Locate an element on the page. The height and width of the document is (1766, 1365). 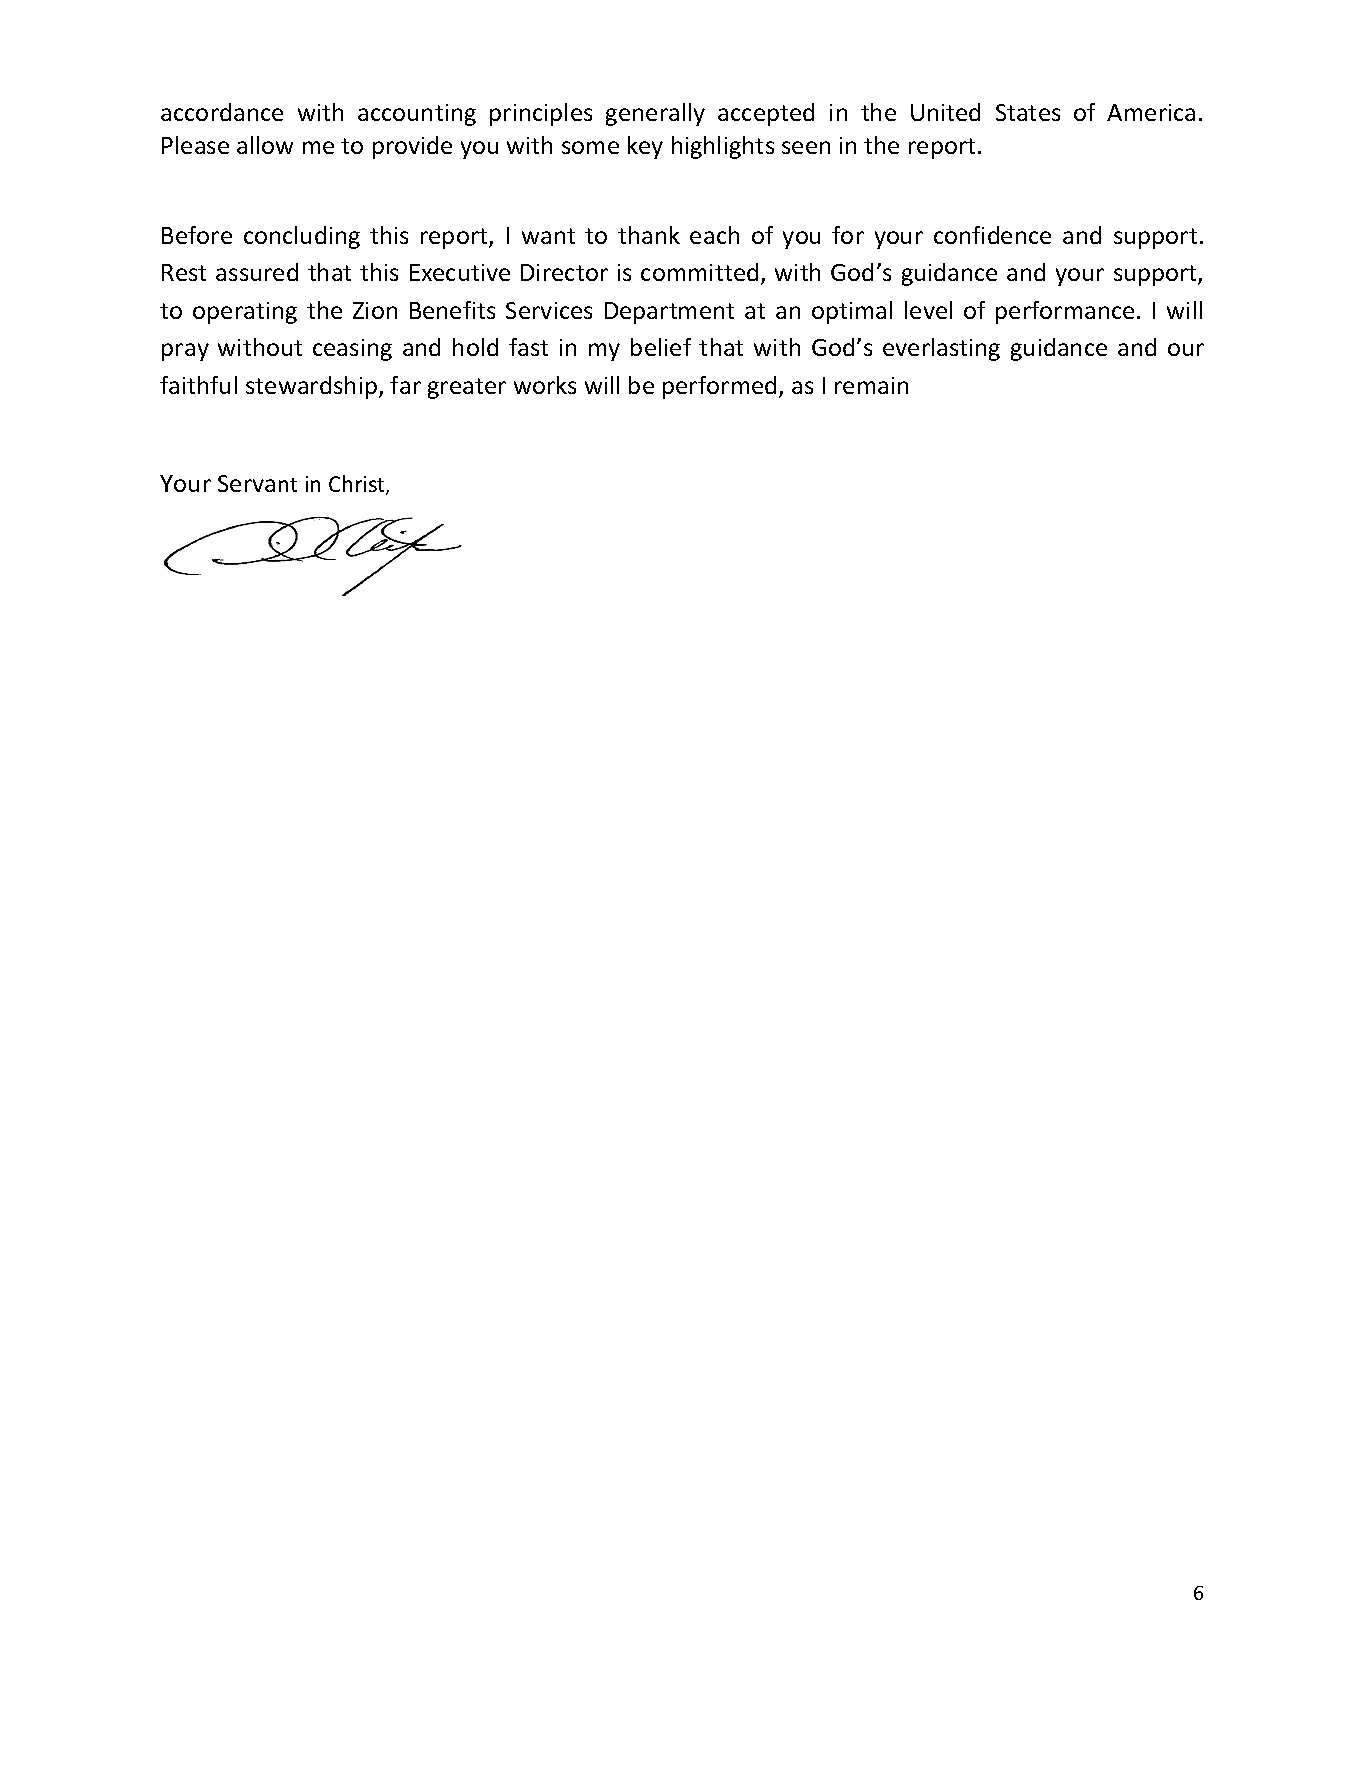
allow is located at coordinates (265, 145).
